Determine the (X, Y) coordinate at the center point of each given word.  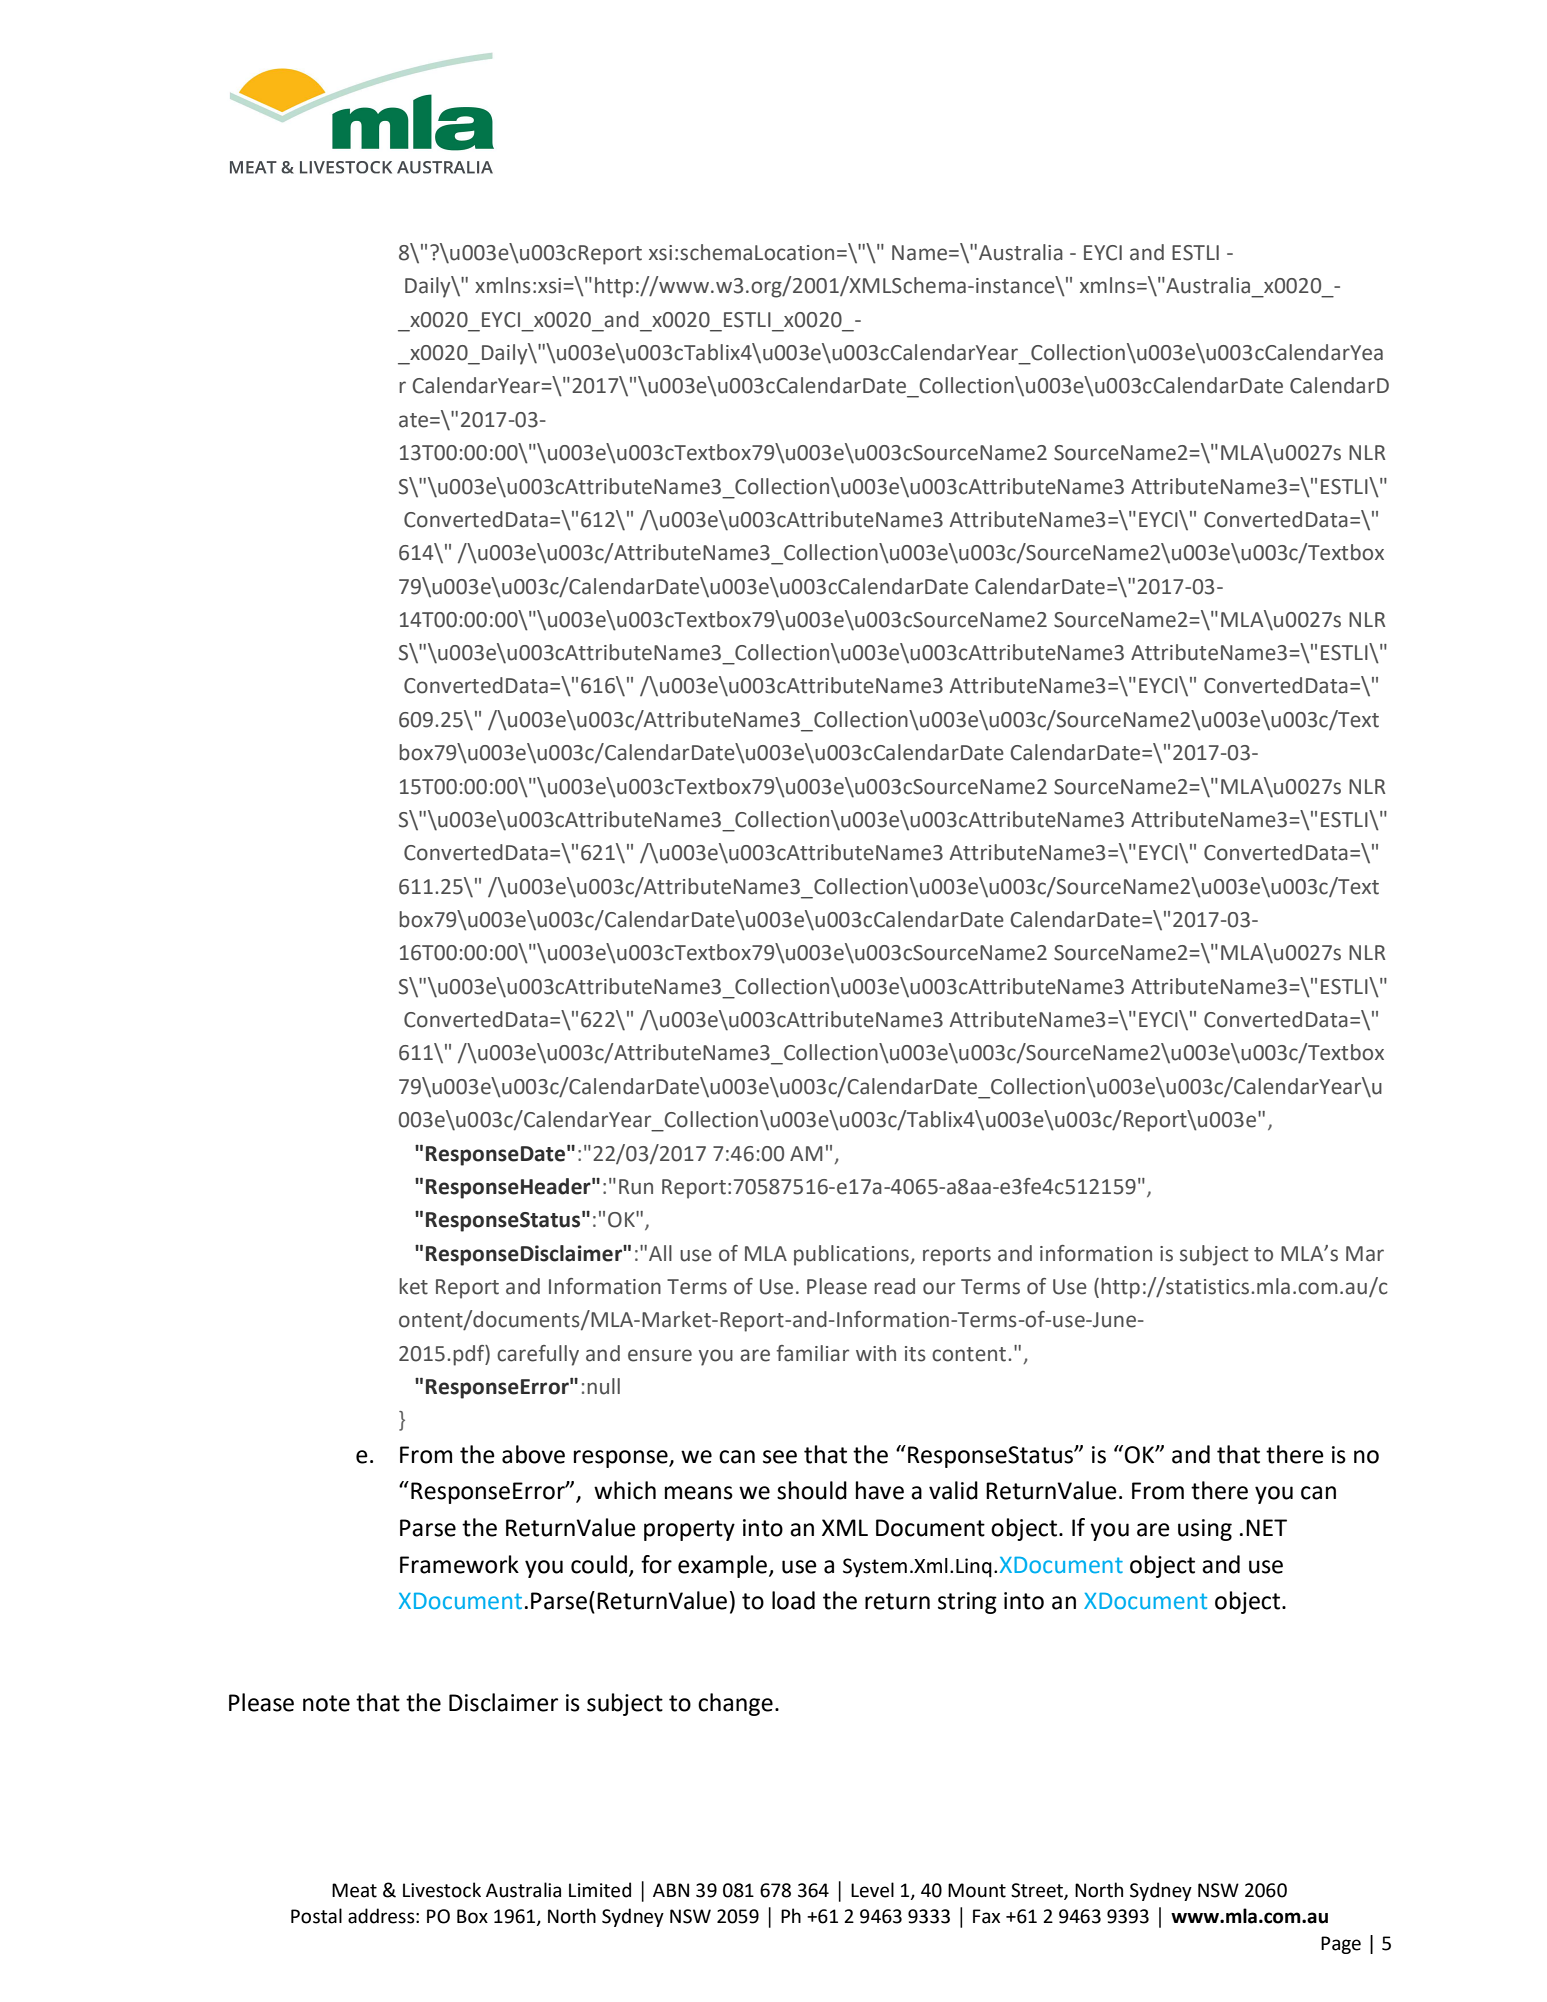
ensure (660, 1355)
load (793, 1600)
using (1205, 1530)
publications (852, 1255)
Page (1341, 1945)
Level (872, 1890)
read (894, 1286)
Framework (459, 1564)
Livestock (442, 1890)
